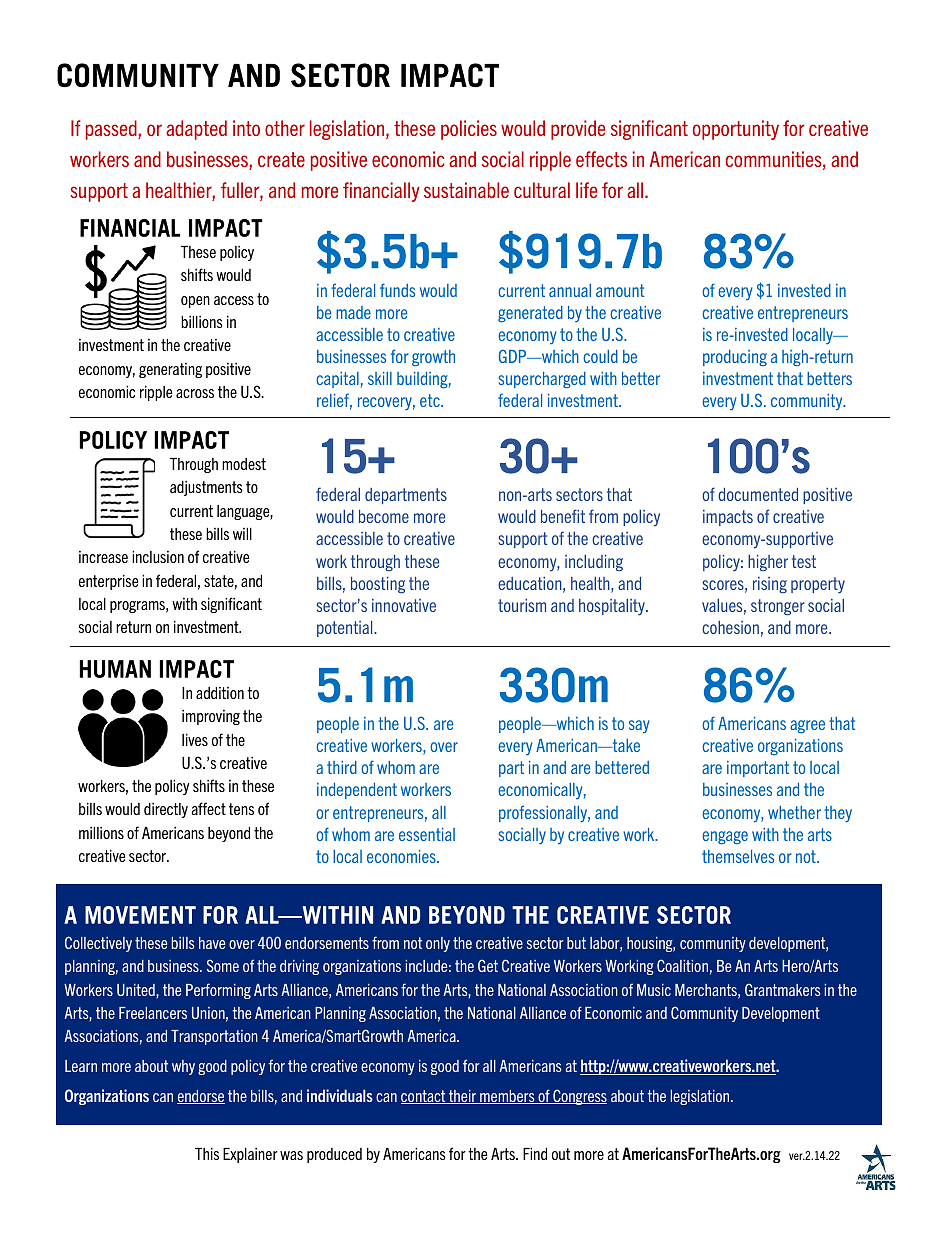 The image size is (952, 1233). What do you see at coordinates (220, 693) in the image?
I see `addition` at bounding box center [220, 693].
